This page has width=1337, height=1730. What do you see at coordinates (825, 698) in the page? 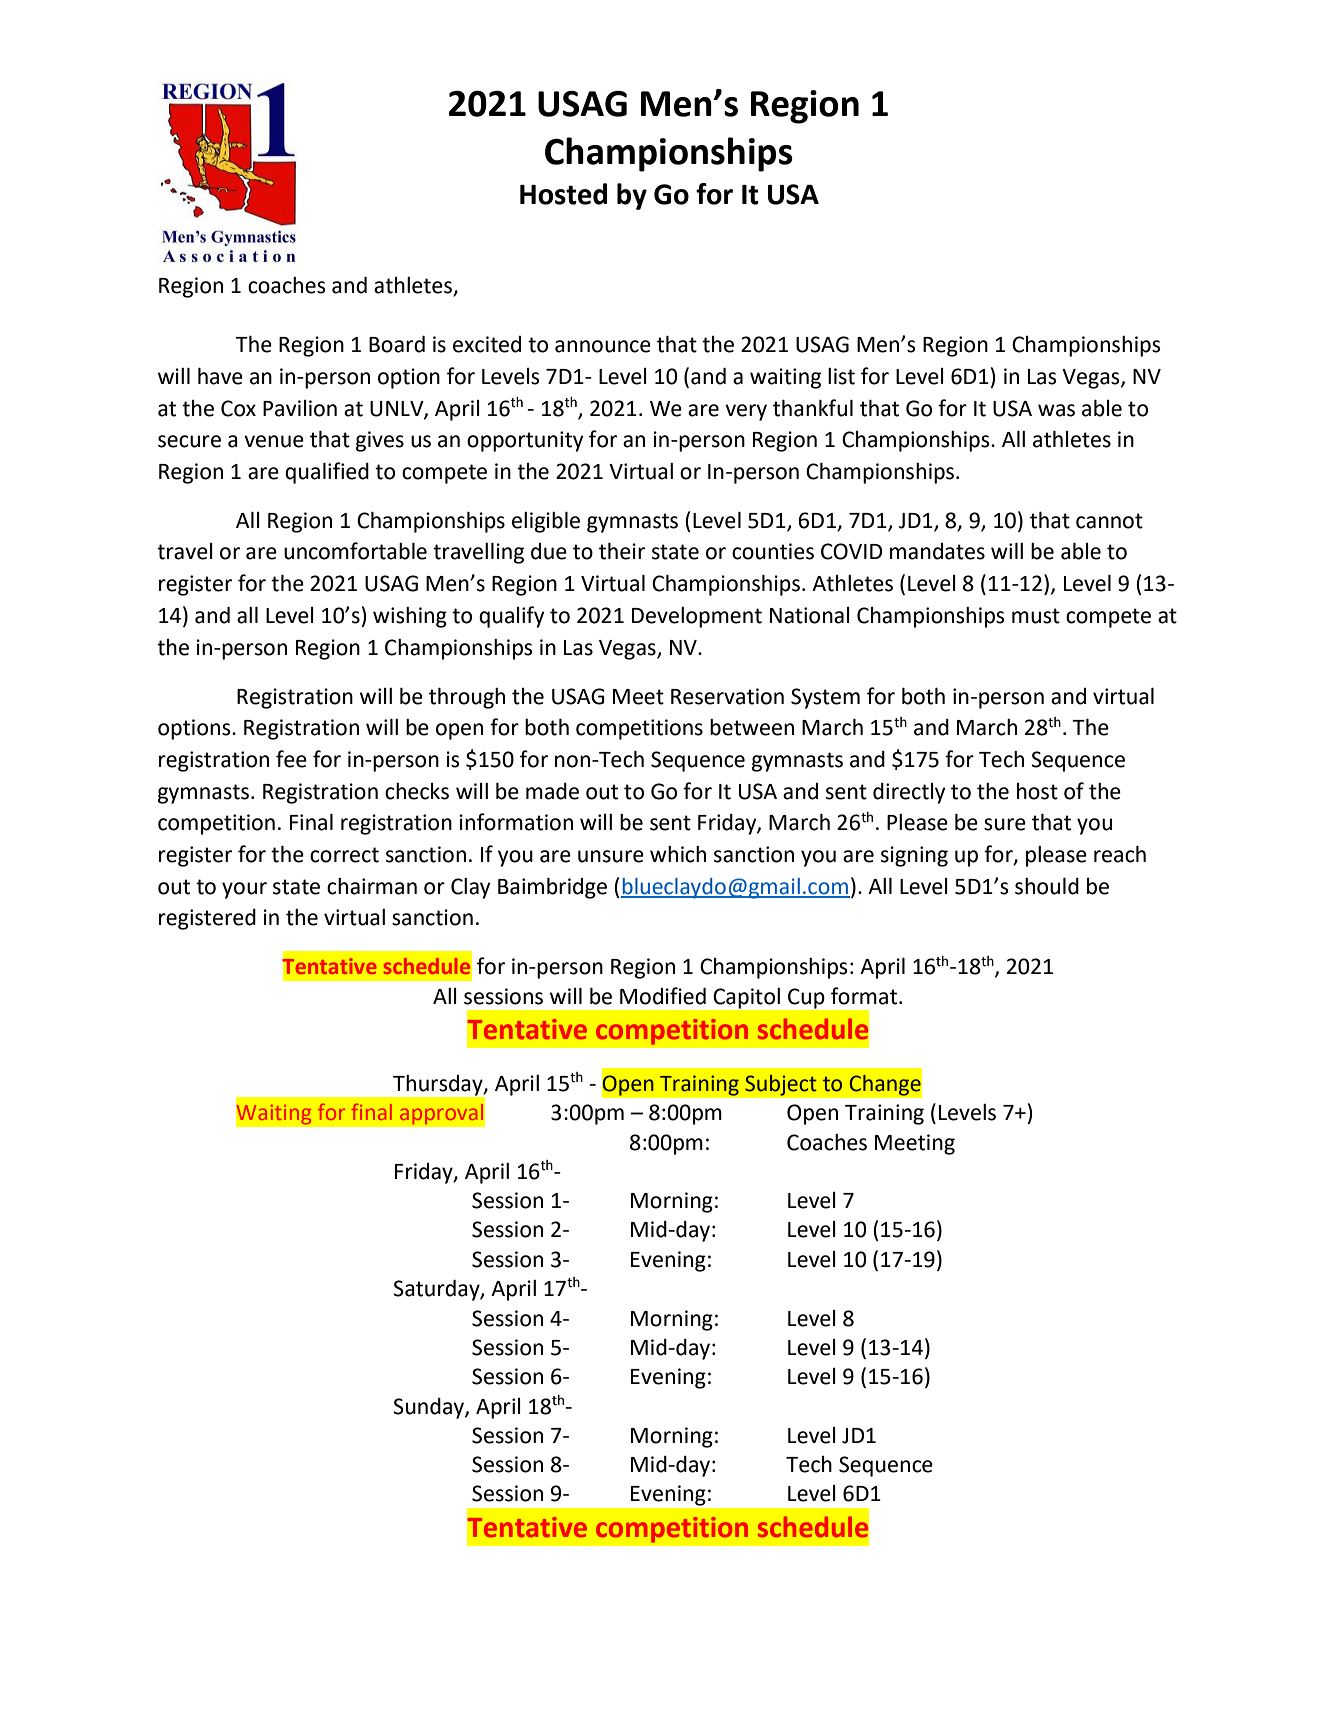
I see `System` at bounding box center [825, 698].
